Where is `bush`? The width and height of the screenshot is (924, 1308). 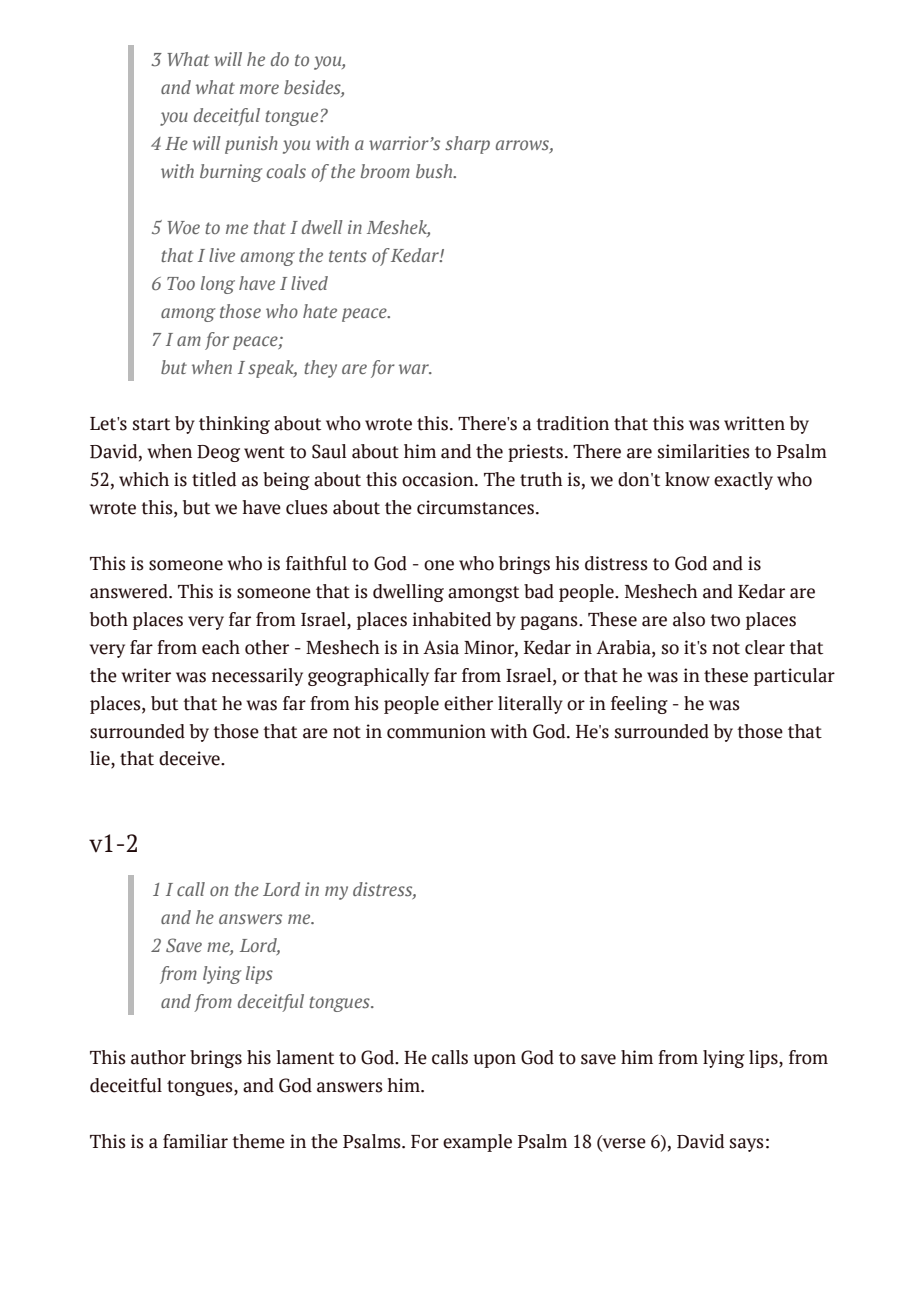
bush is located at coordinates (435, 171).
